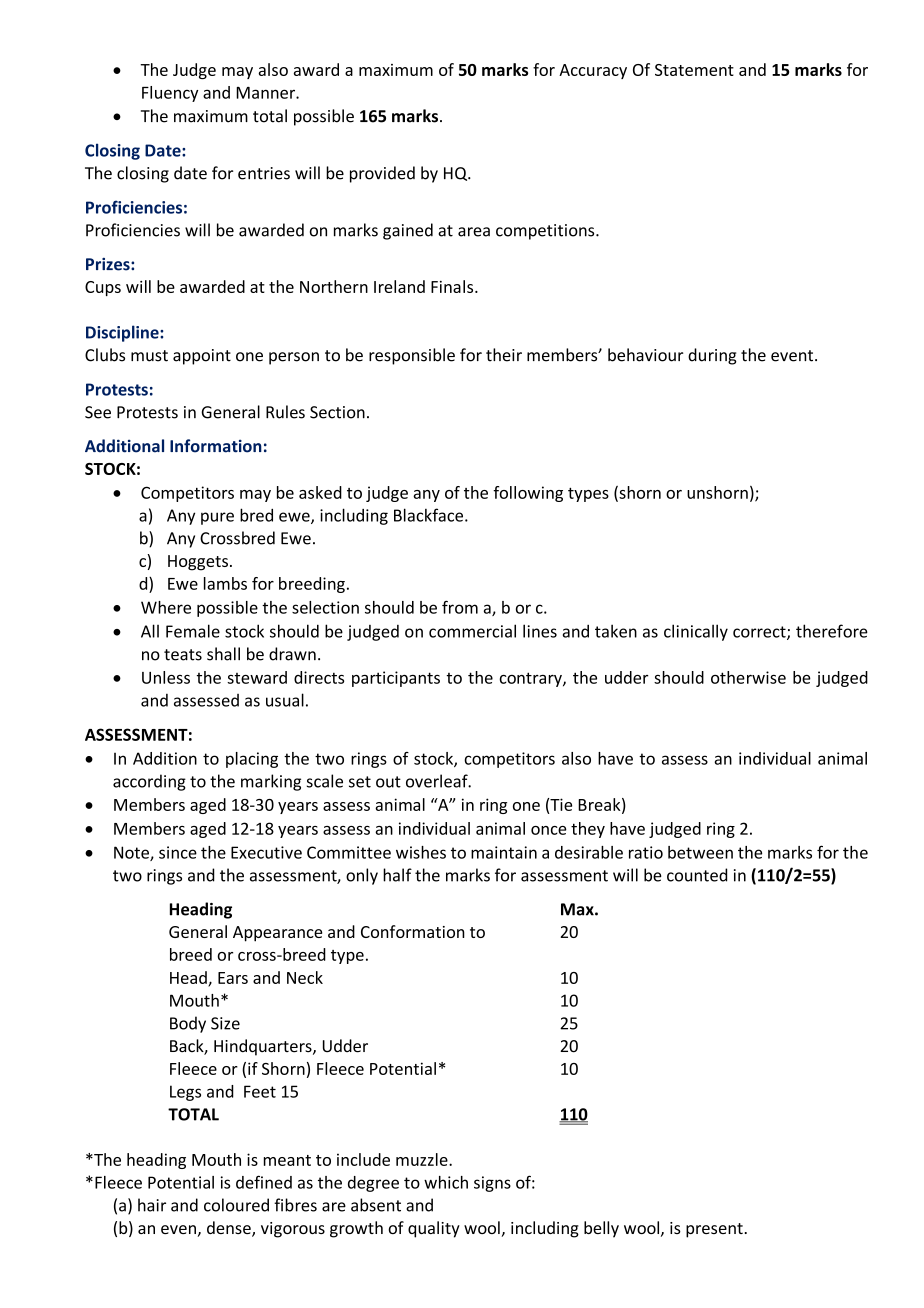 This screenshot has width=924, height=1308. What do you see at coordinates (382, 174) in the screenshot?
I see `provided` at bounding box center [382, 174].
